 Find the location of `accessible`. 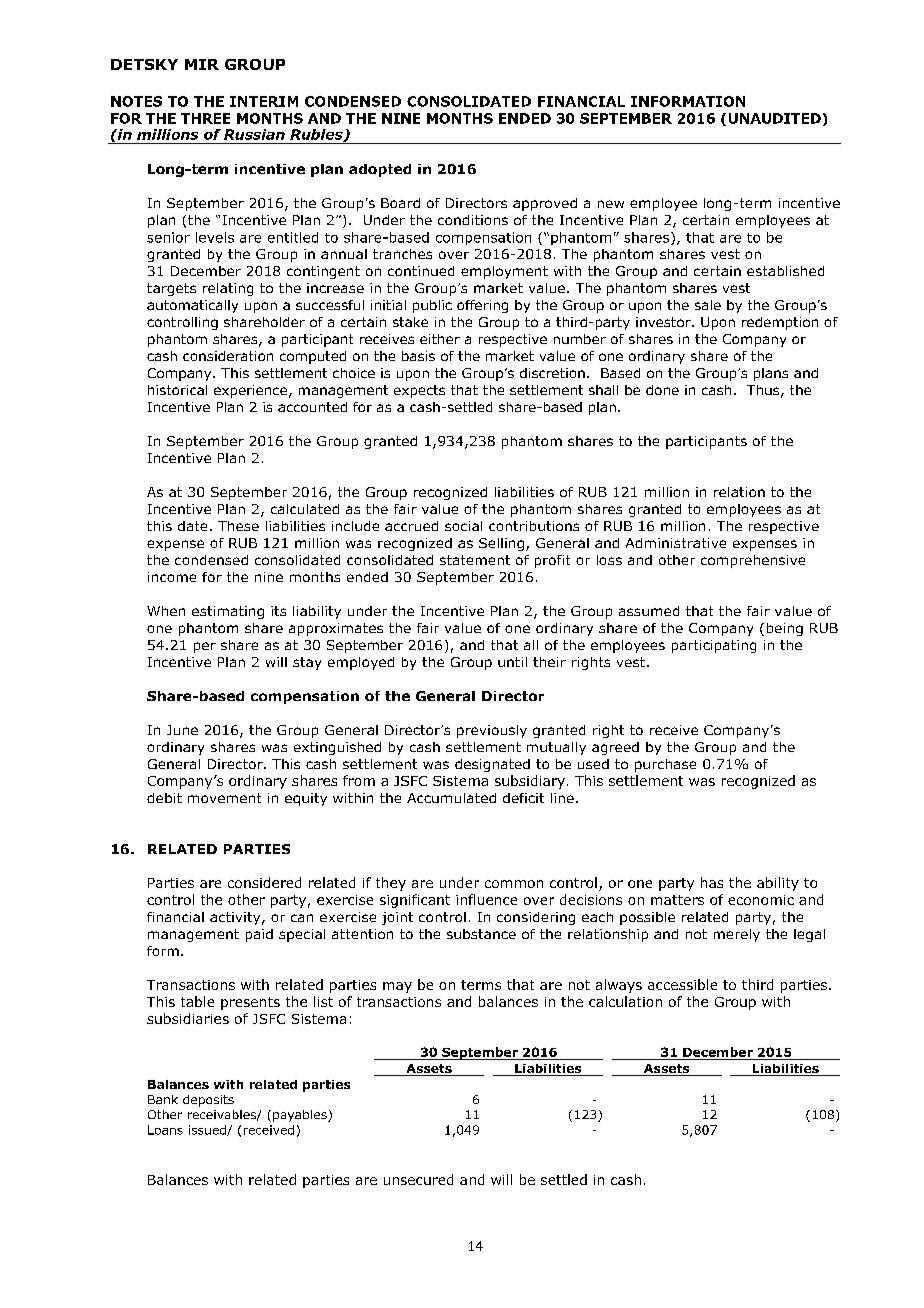

accessible is located at coordinates (682, 984).
